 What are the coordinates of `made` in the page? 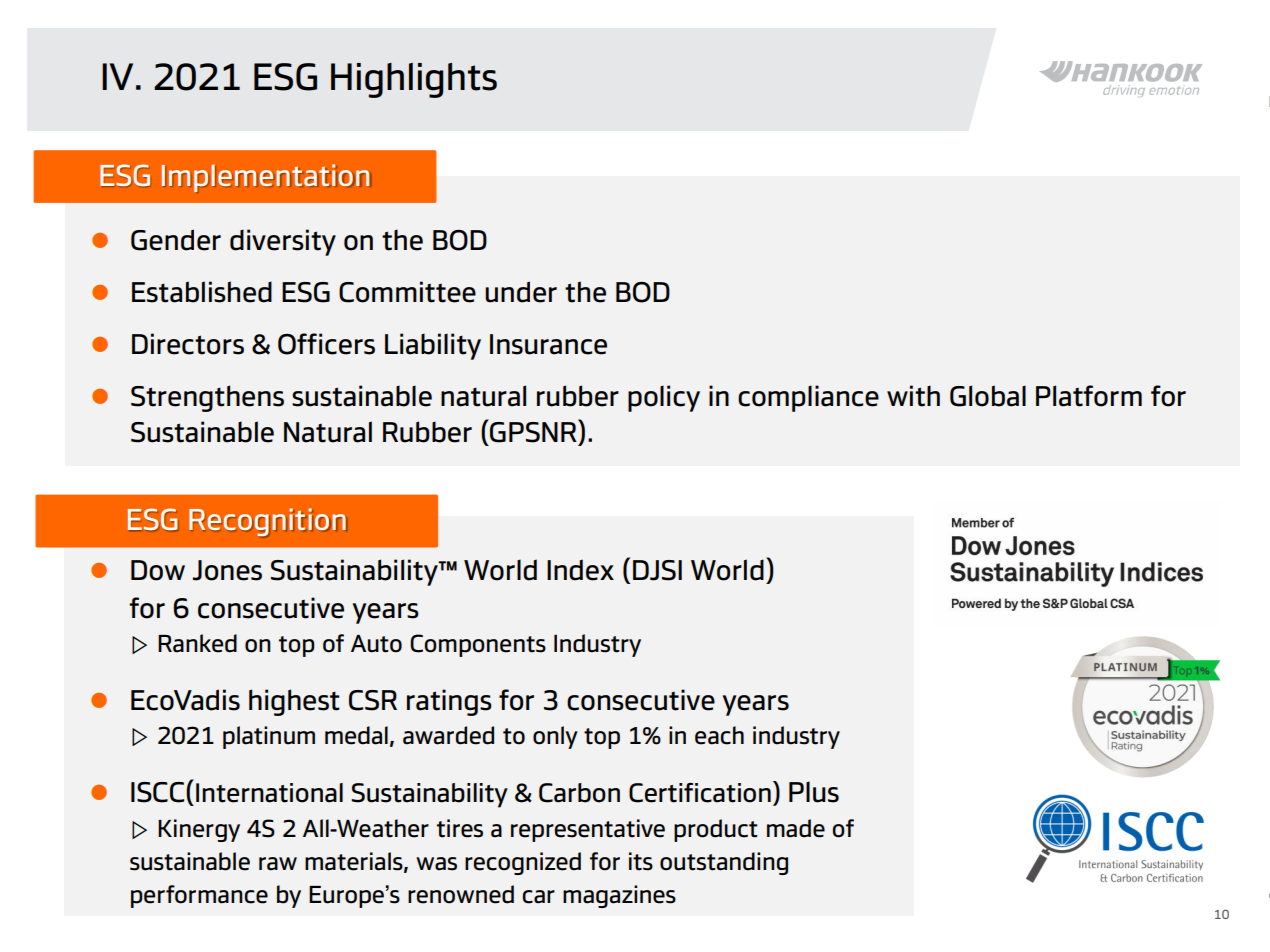 It's located at (796, 828).
